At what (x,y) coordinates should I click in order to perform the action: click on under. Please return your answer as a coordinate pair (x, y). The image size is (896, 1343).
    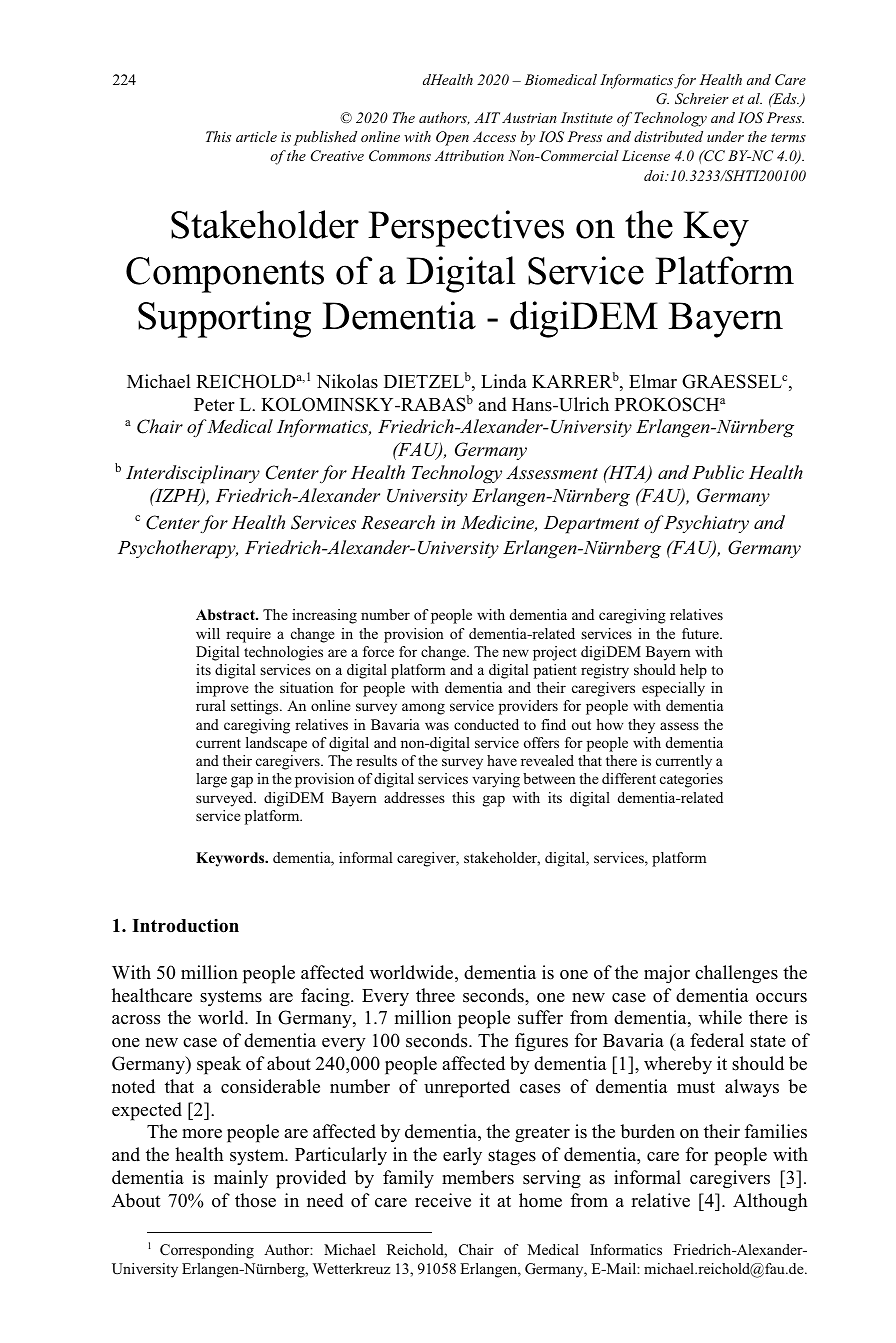
    Looking at the image, I should click on (725, 136).
